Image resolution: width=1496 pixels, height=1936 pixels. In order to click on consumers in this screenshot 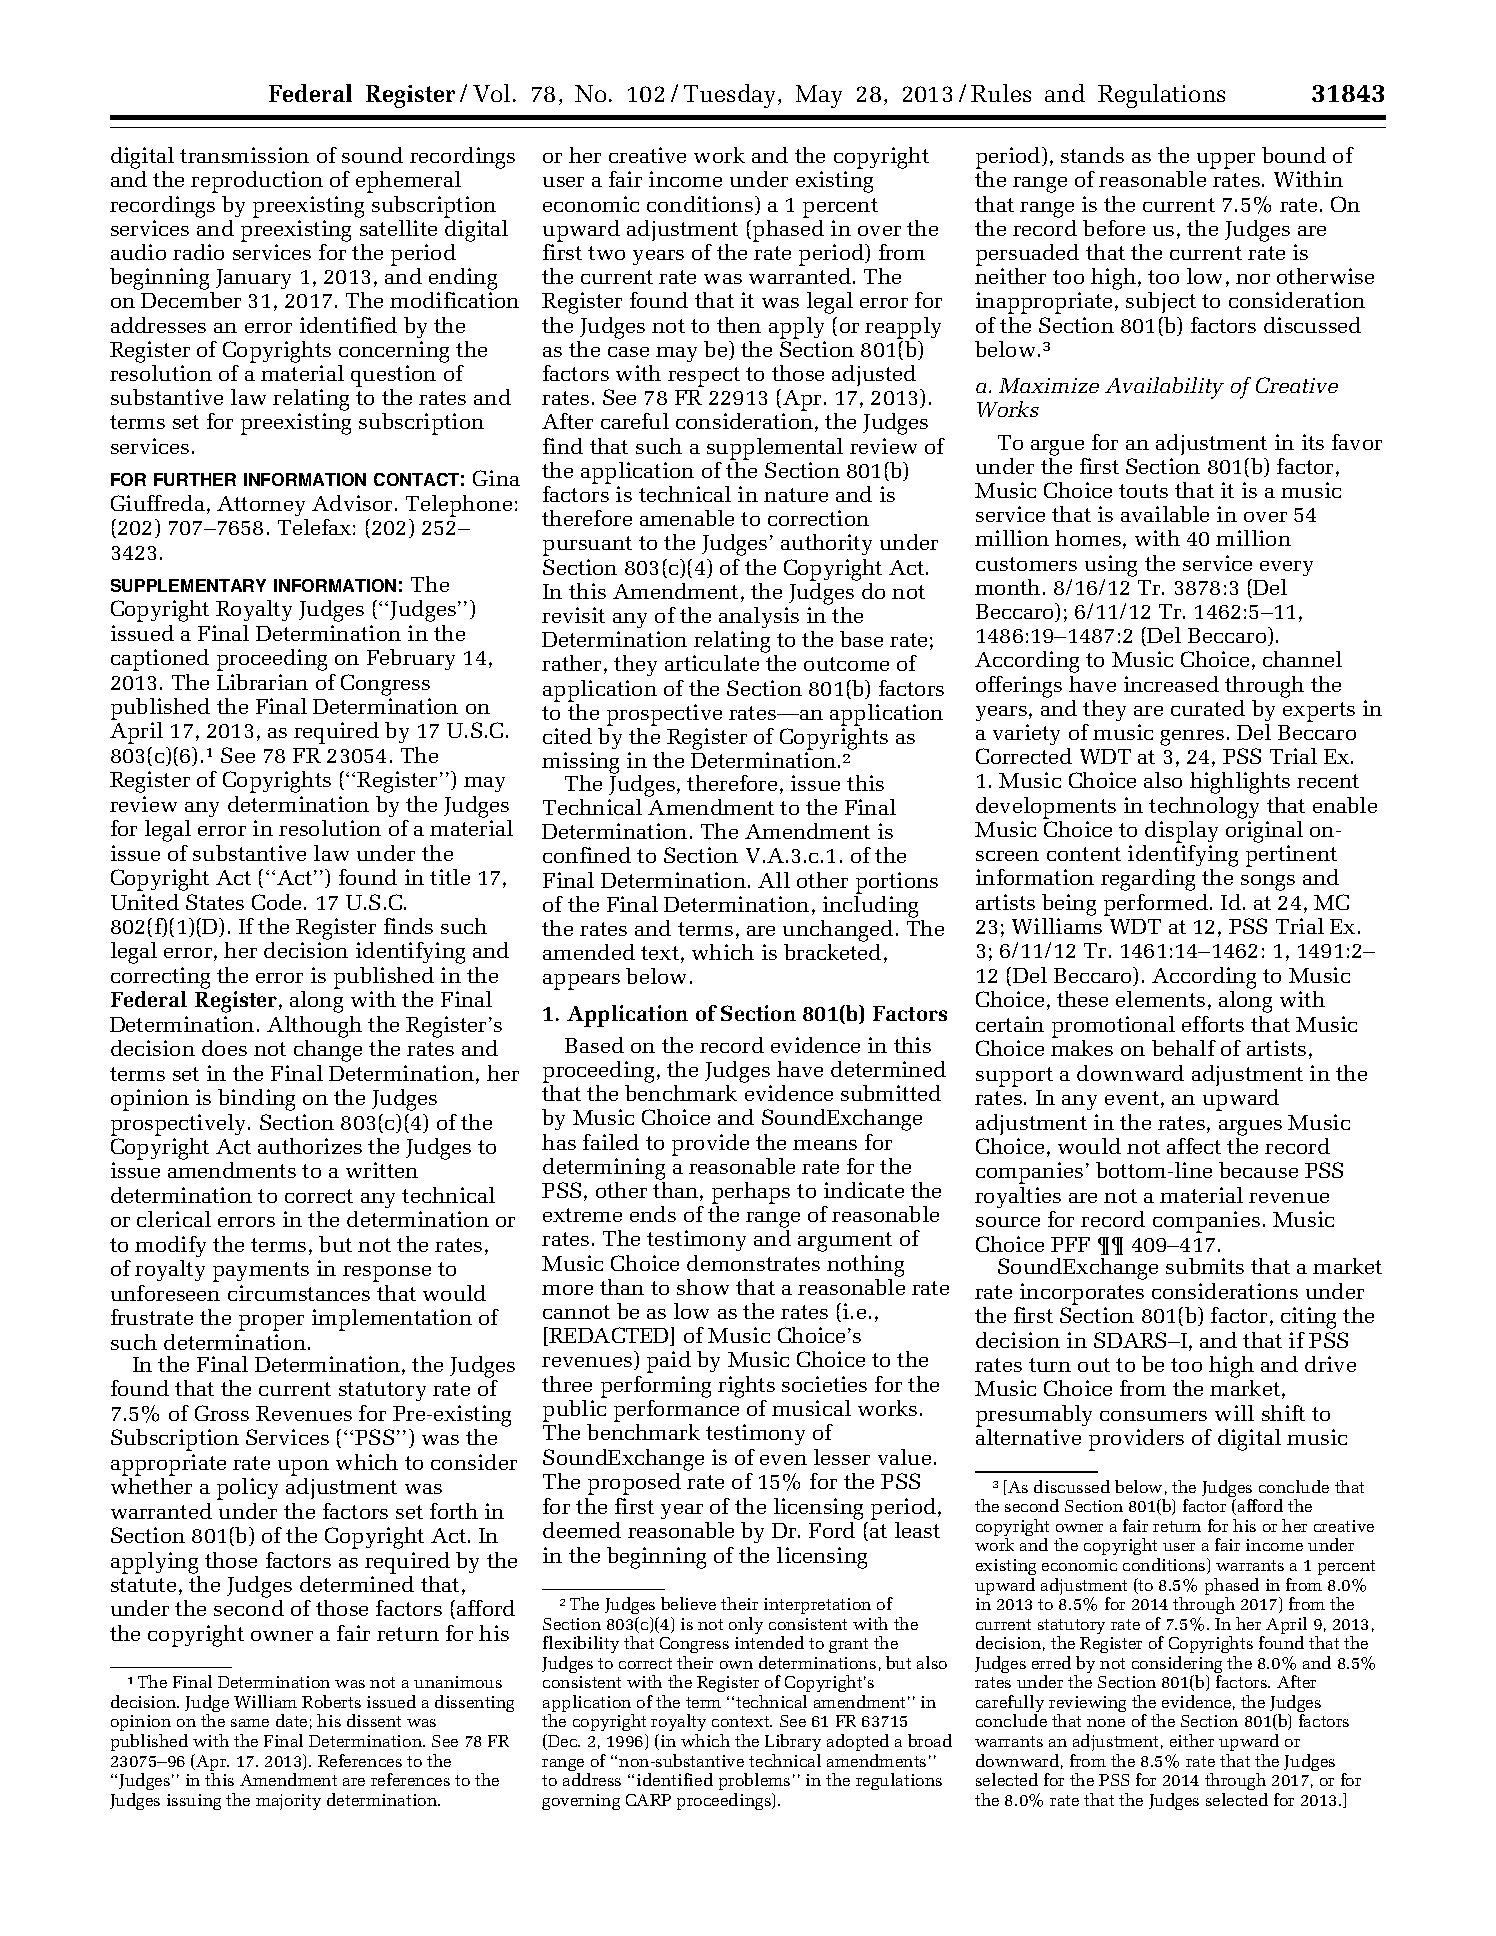, I will do `click(1153, 1416)`.
